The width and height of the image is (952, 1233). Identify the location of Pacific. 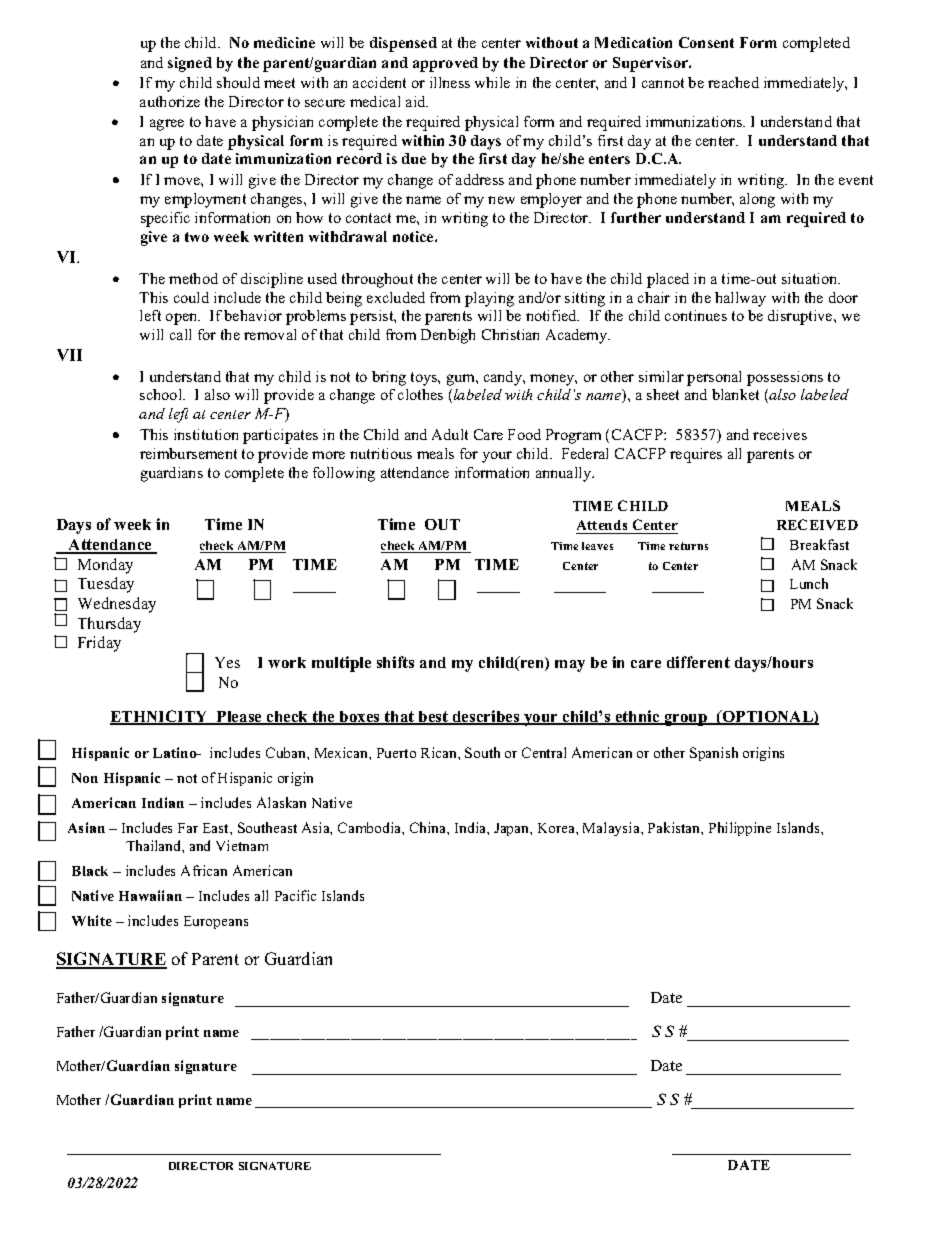
(295, 895).
